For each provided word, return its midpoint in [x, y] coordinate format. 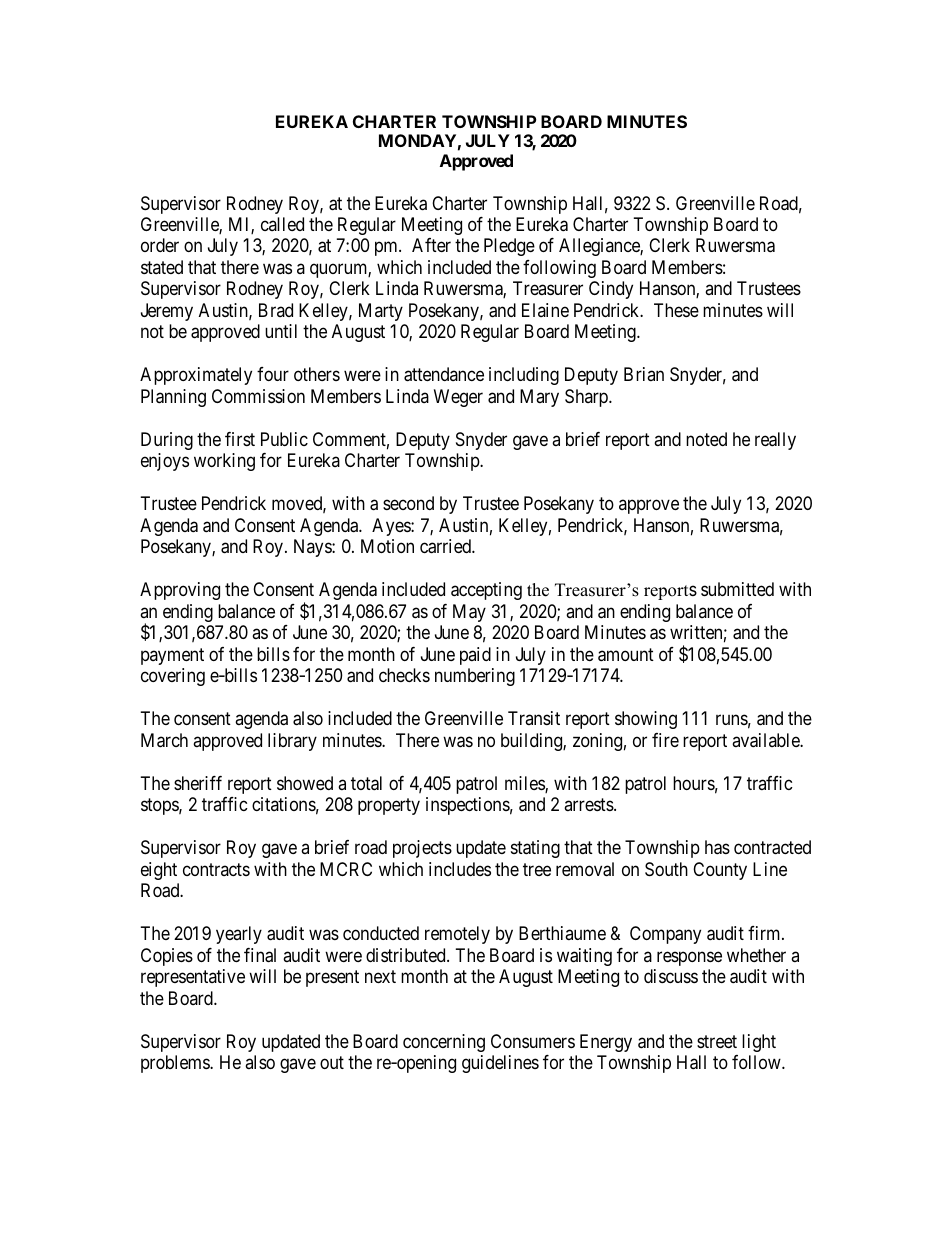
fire [665, 740]
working [224, 462]
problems [176, 1064]
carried [446, 546]
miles [525, 784]
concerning [444, 1043]
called [282, 224]
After [431, 245]
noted [706, 439]
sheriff [198, 783]
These [676, 310]
